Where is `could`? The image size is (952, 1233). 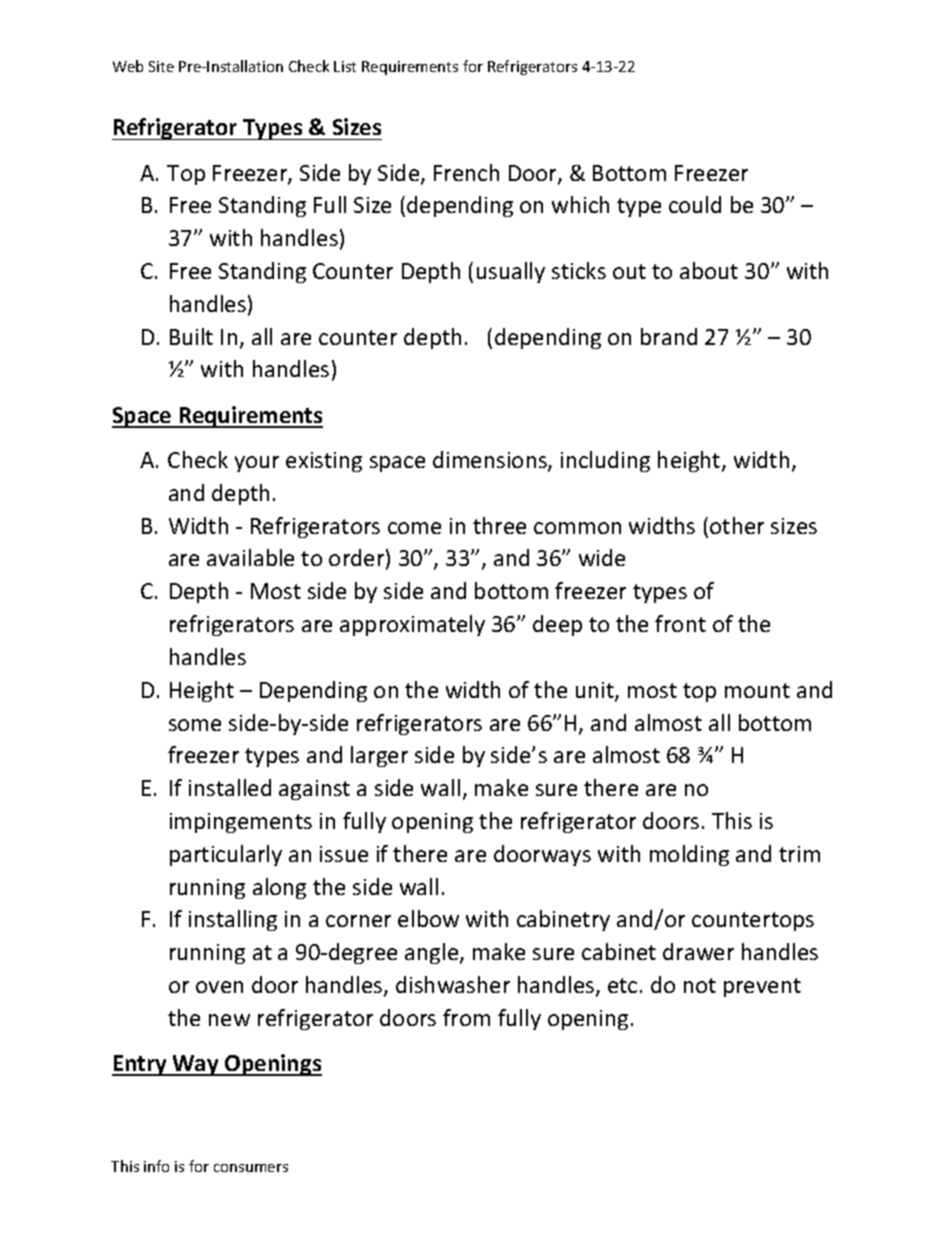
could is located at coordinates (695, 204).
